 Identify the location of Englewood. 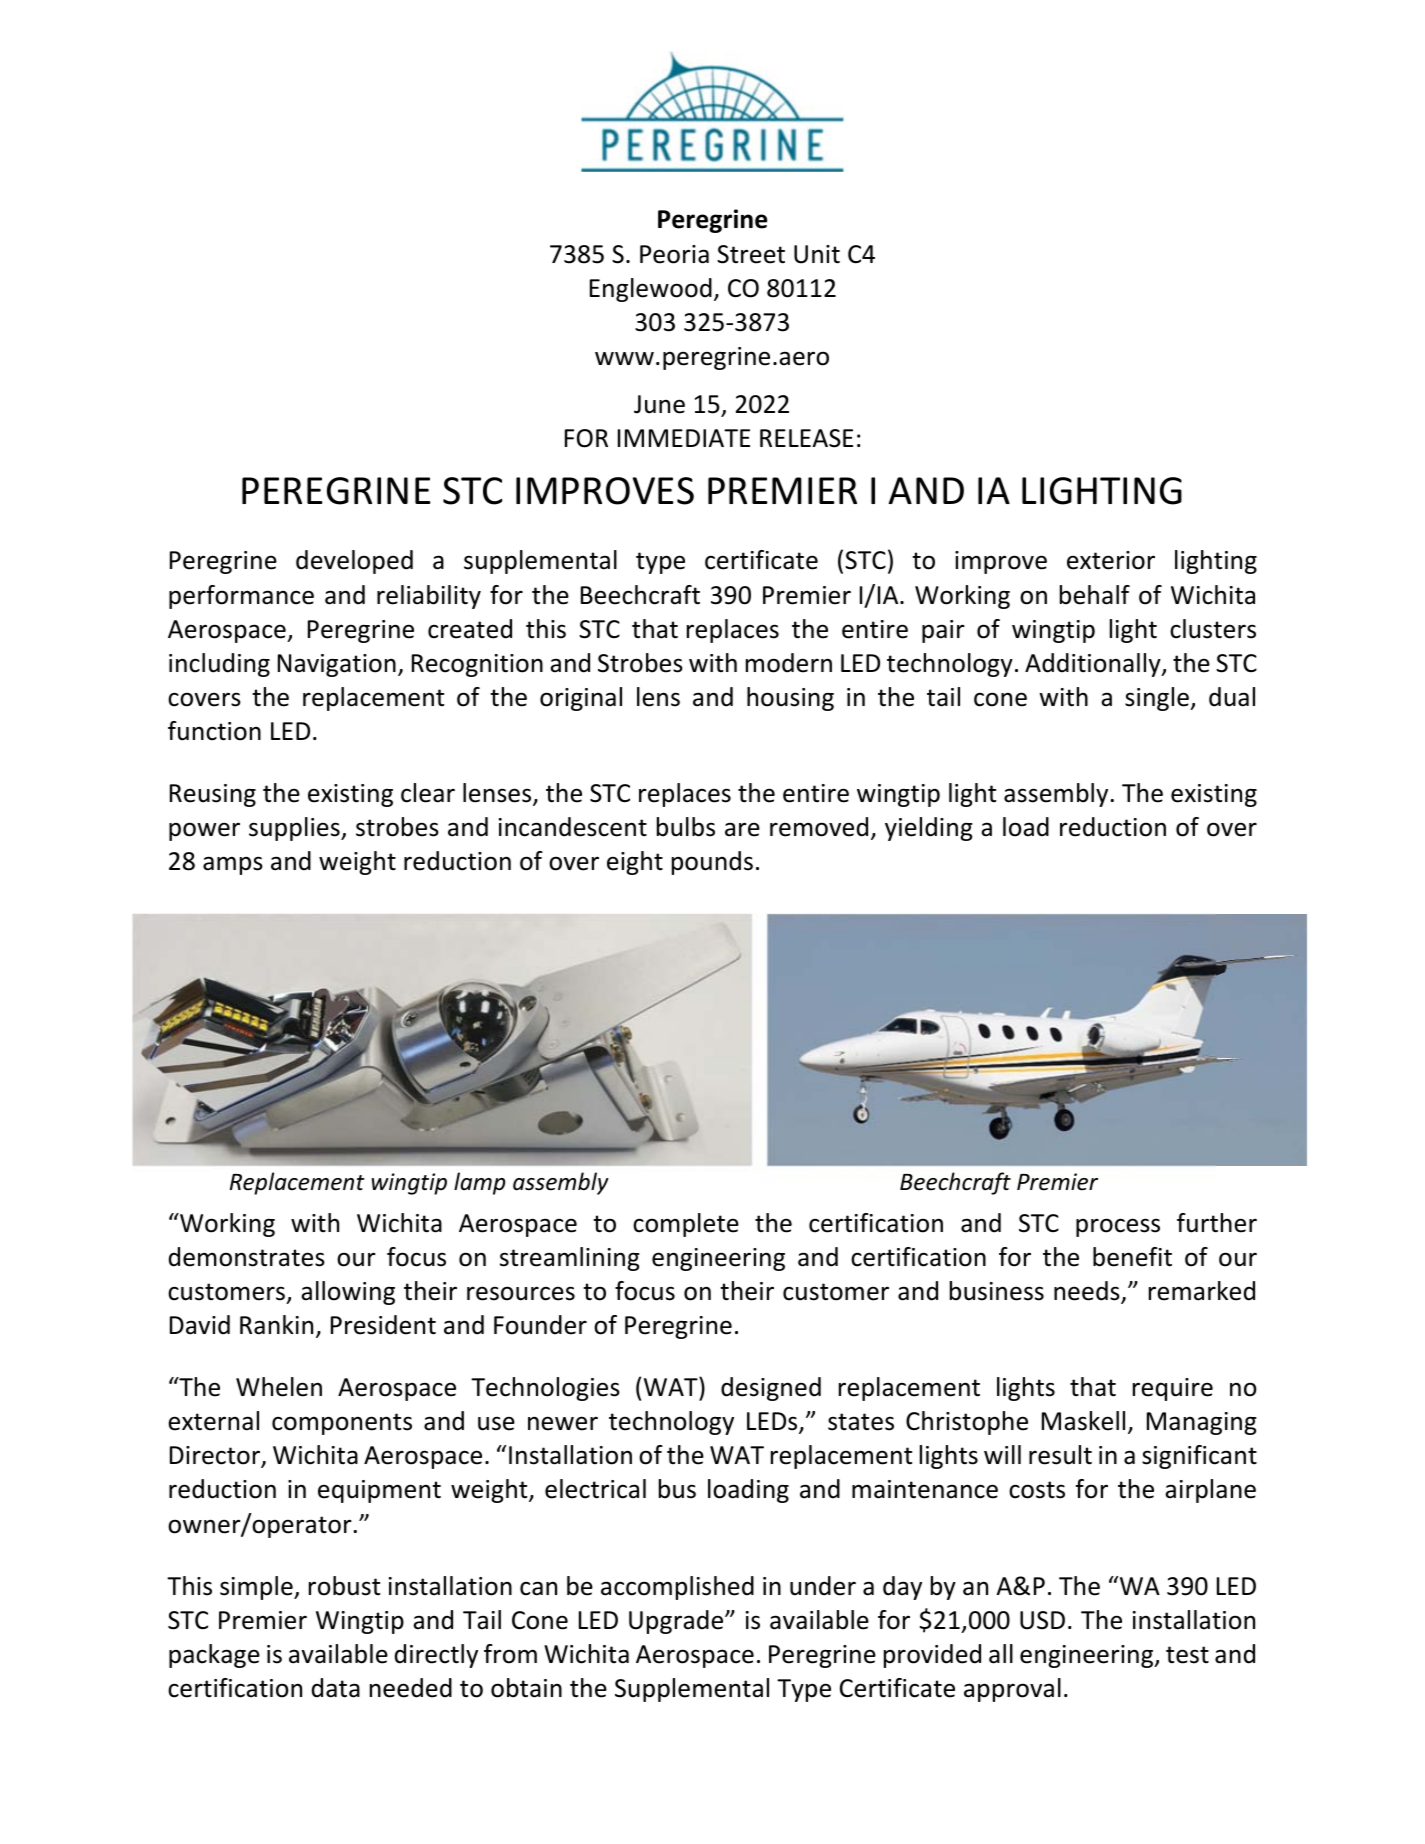
(651, 290).
